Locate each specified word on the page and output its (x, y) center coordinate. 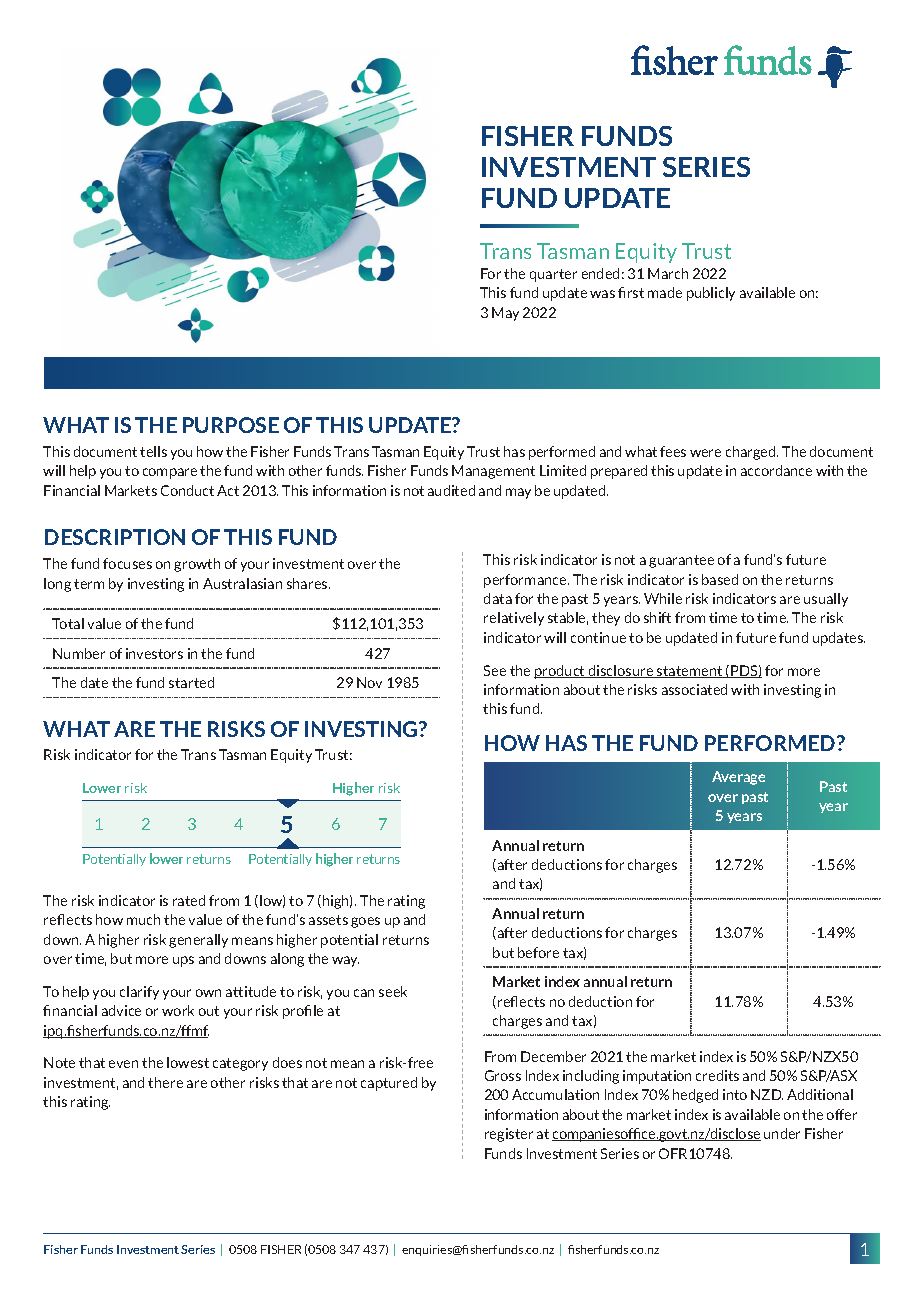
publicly (711, 294)
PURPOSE (231, 425)
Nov (369, 682)
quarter (553, 275)
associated (694, 689)
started (191, 682)
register (509, 1135)
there (165, 1082)
